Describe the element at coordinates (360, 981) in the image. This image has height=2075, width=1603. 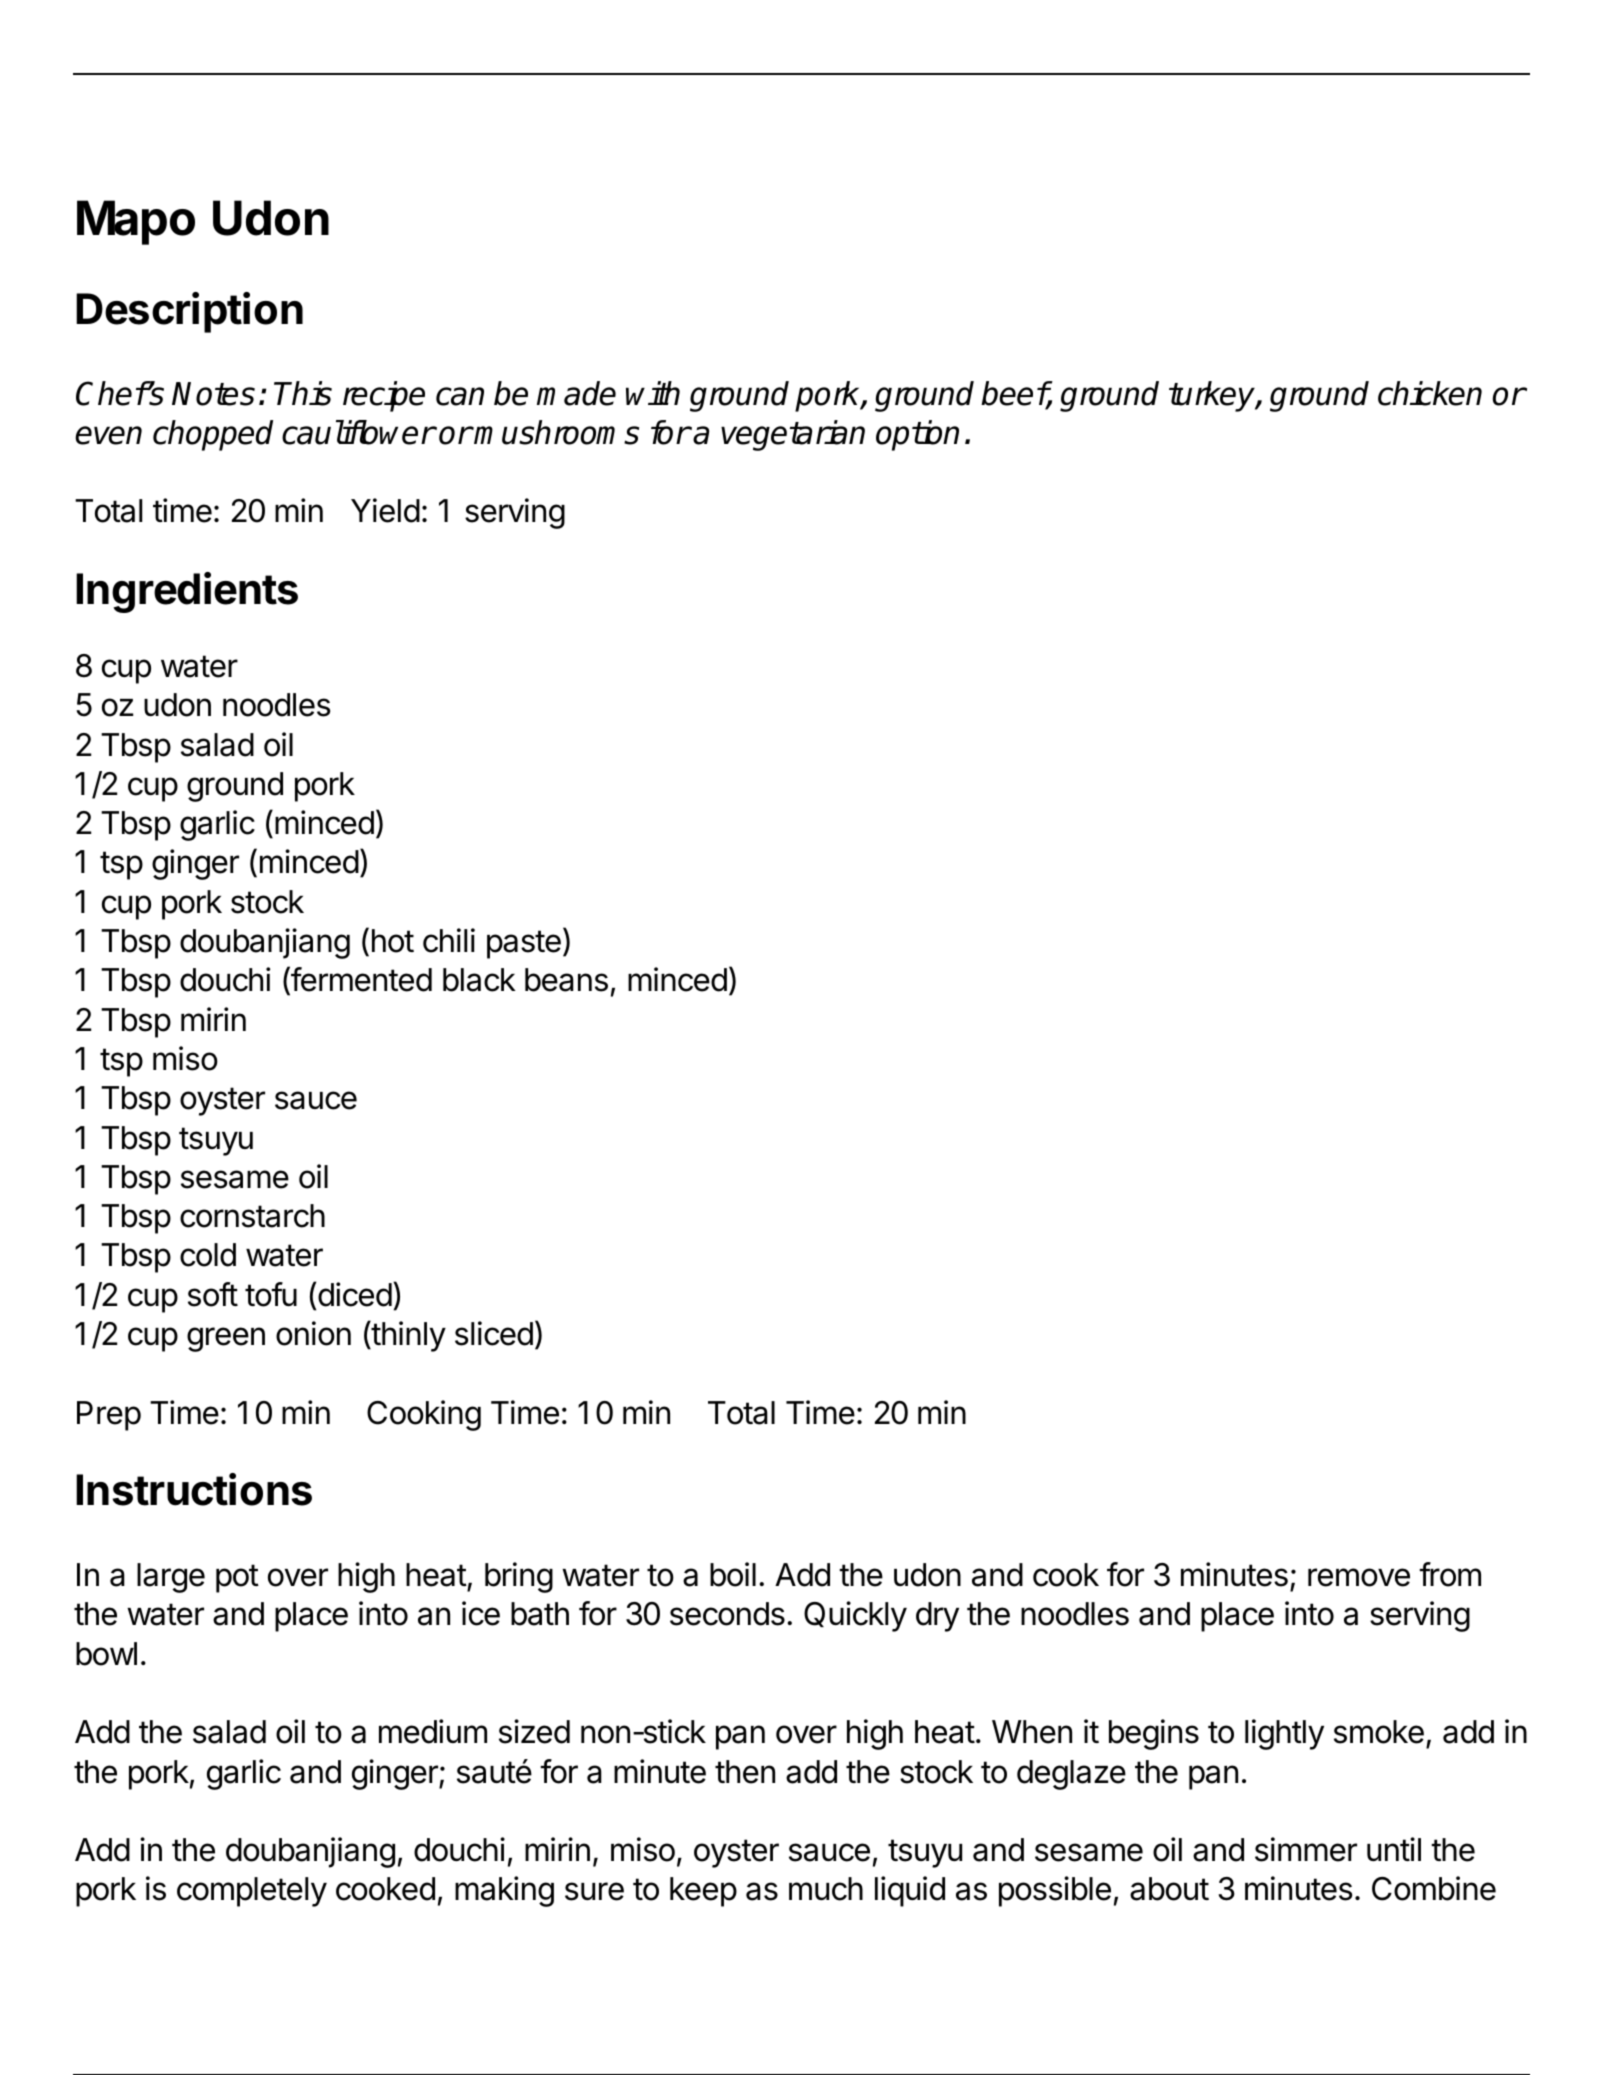
I see `fermented` at that location.
